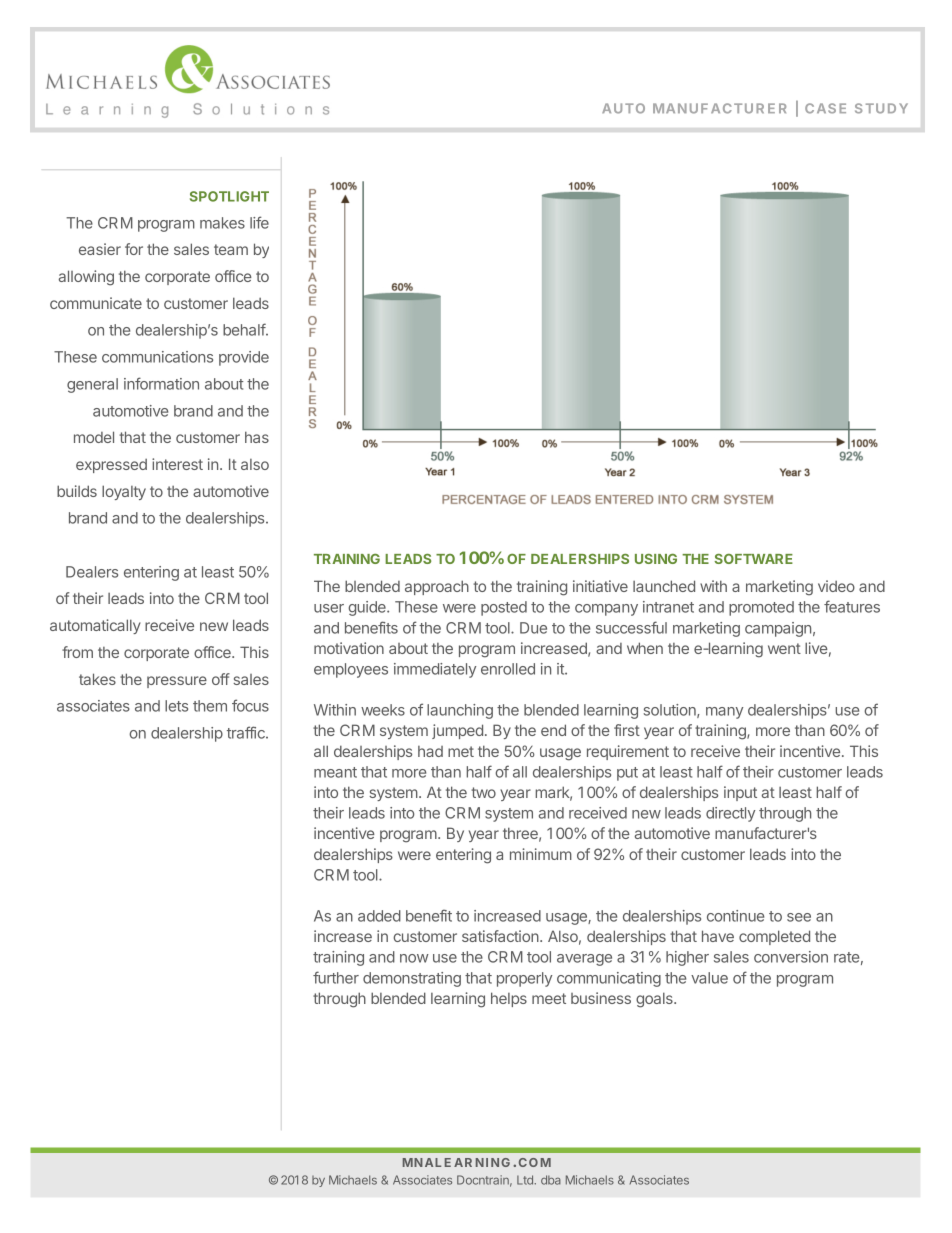 This document has width=952, height=1233. I want to click on pressure, so click(177, 682).
